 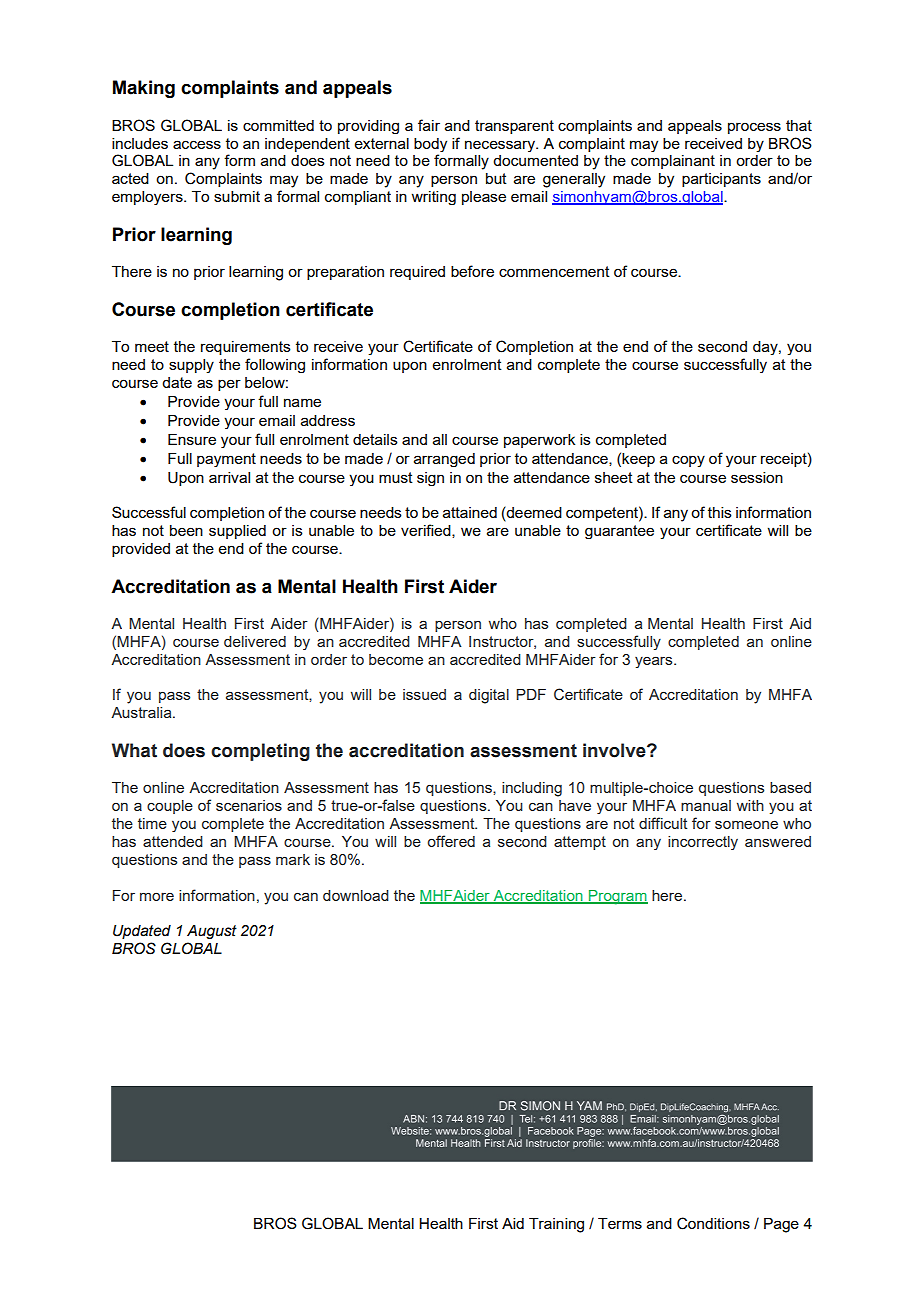 I want to click on August, so click(x=212, y=932).
